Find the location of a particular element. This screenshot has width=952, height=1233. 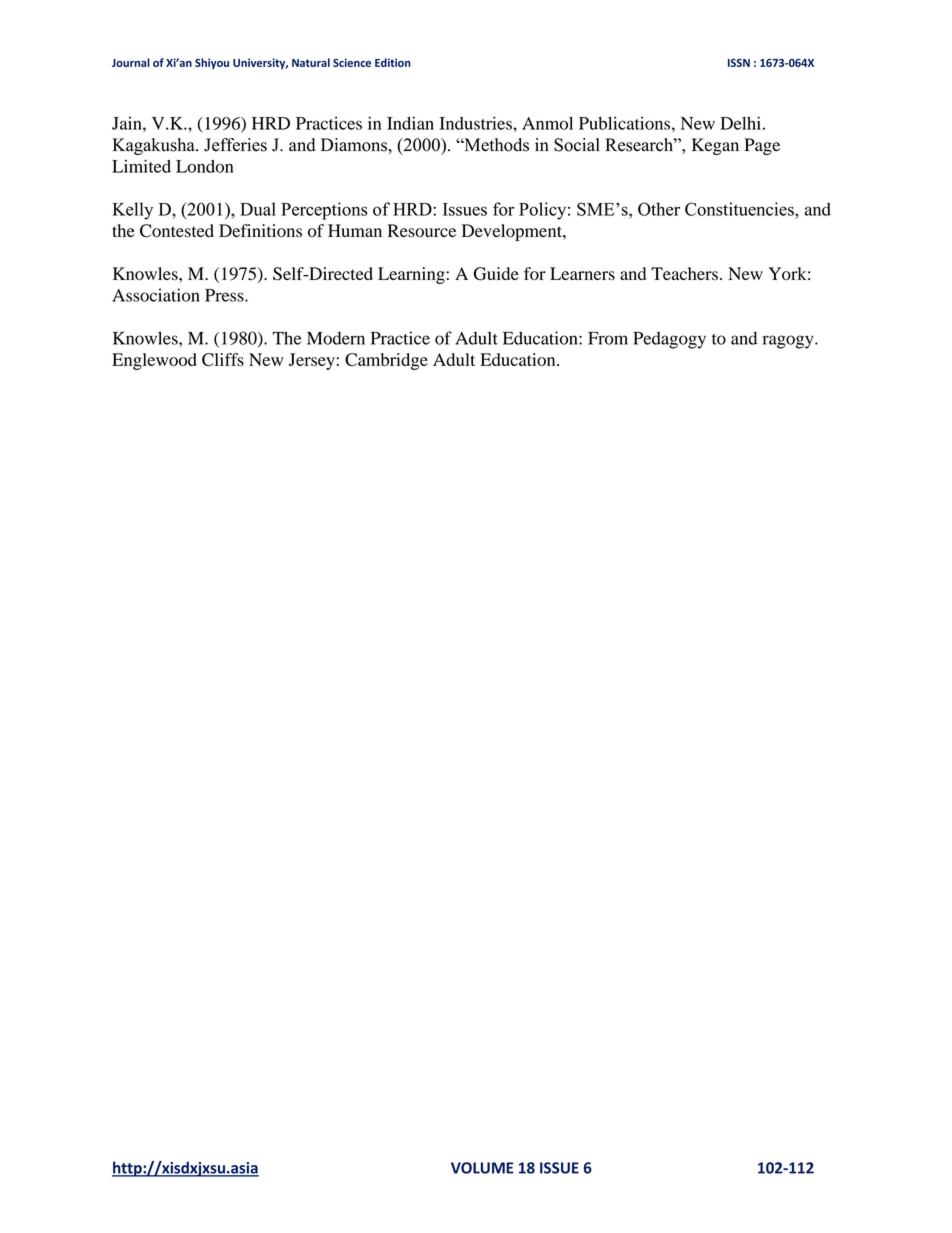

Jefferies is located at coordinates (235, 145).
